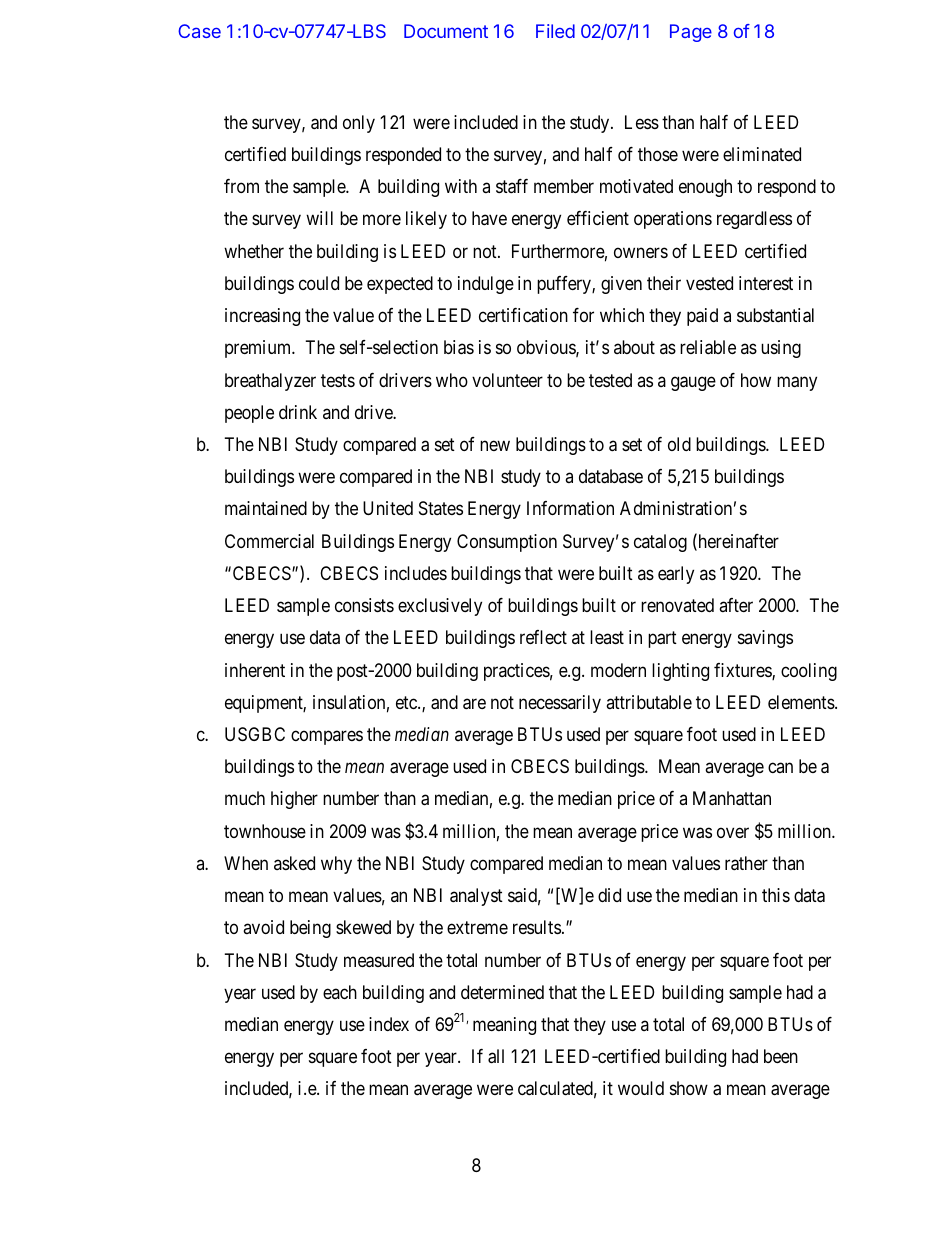 The image size is (952, 1233). I want to click on fixtures, so click(743, 671).
